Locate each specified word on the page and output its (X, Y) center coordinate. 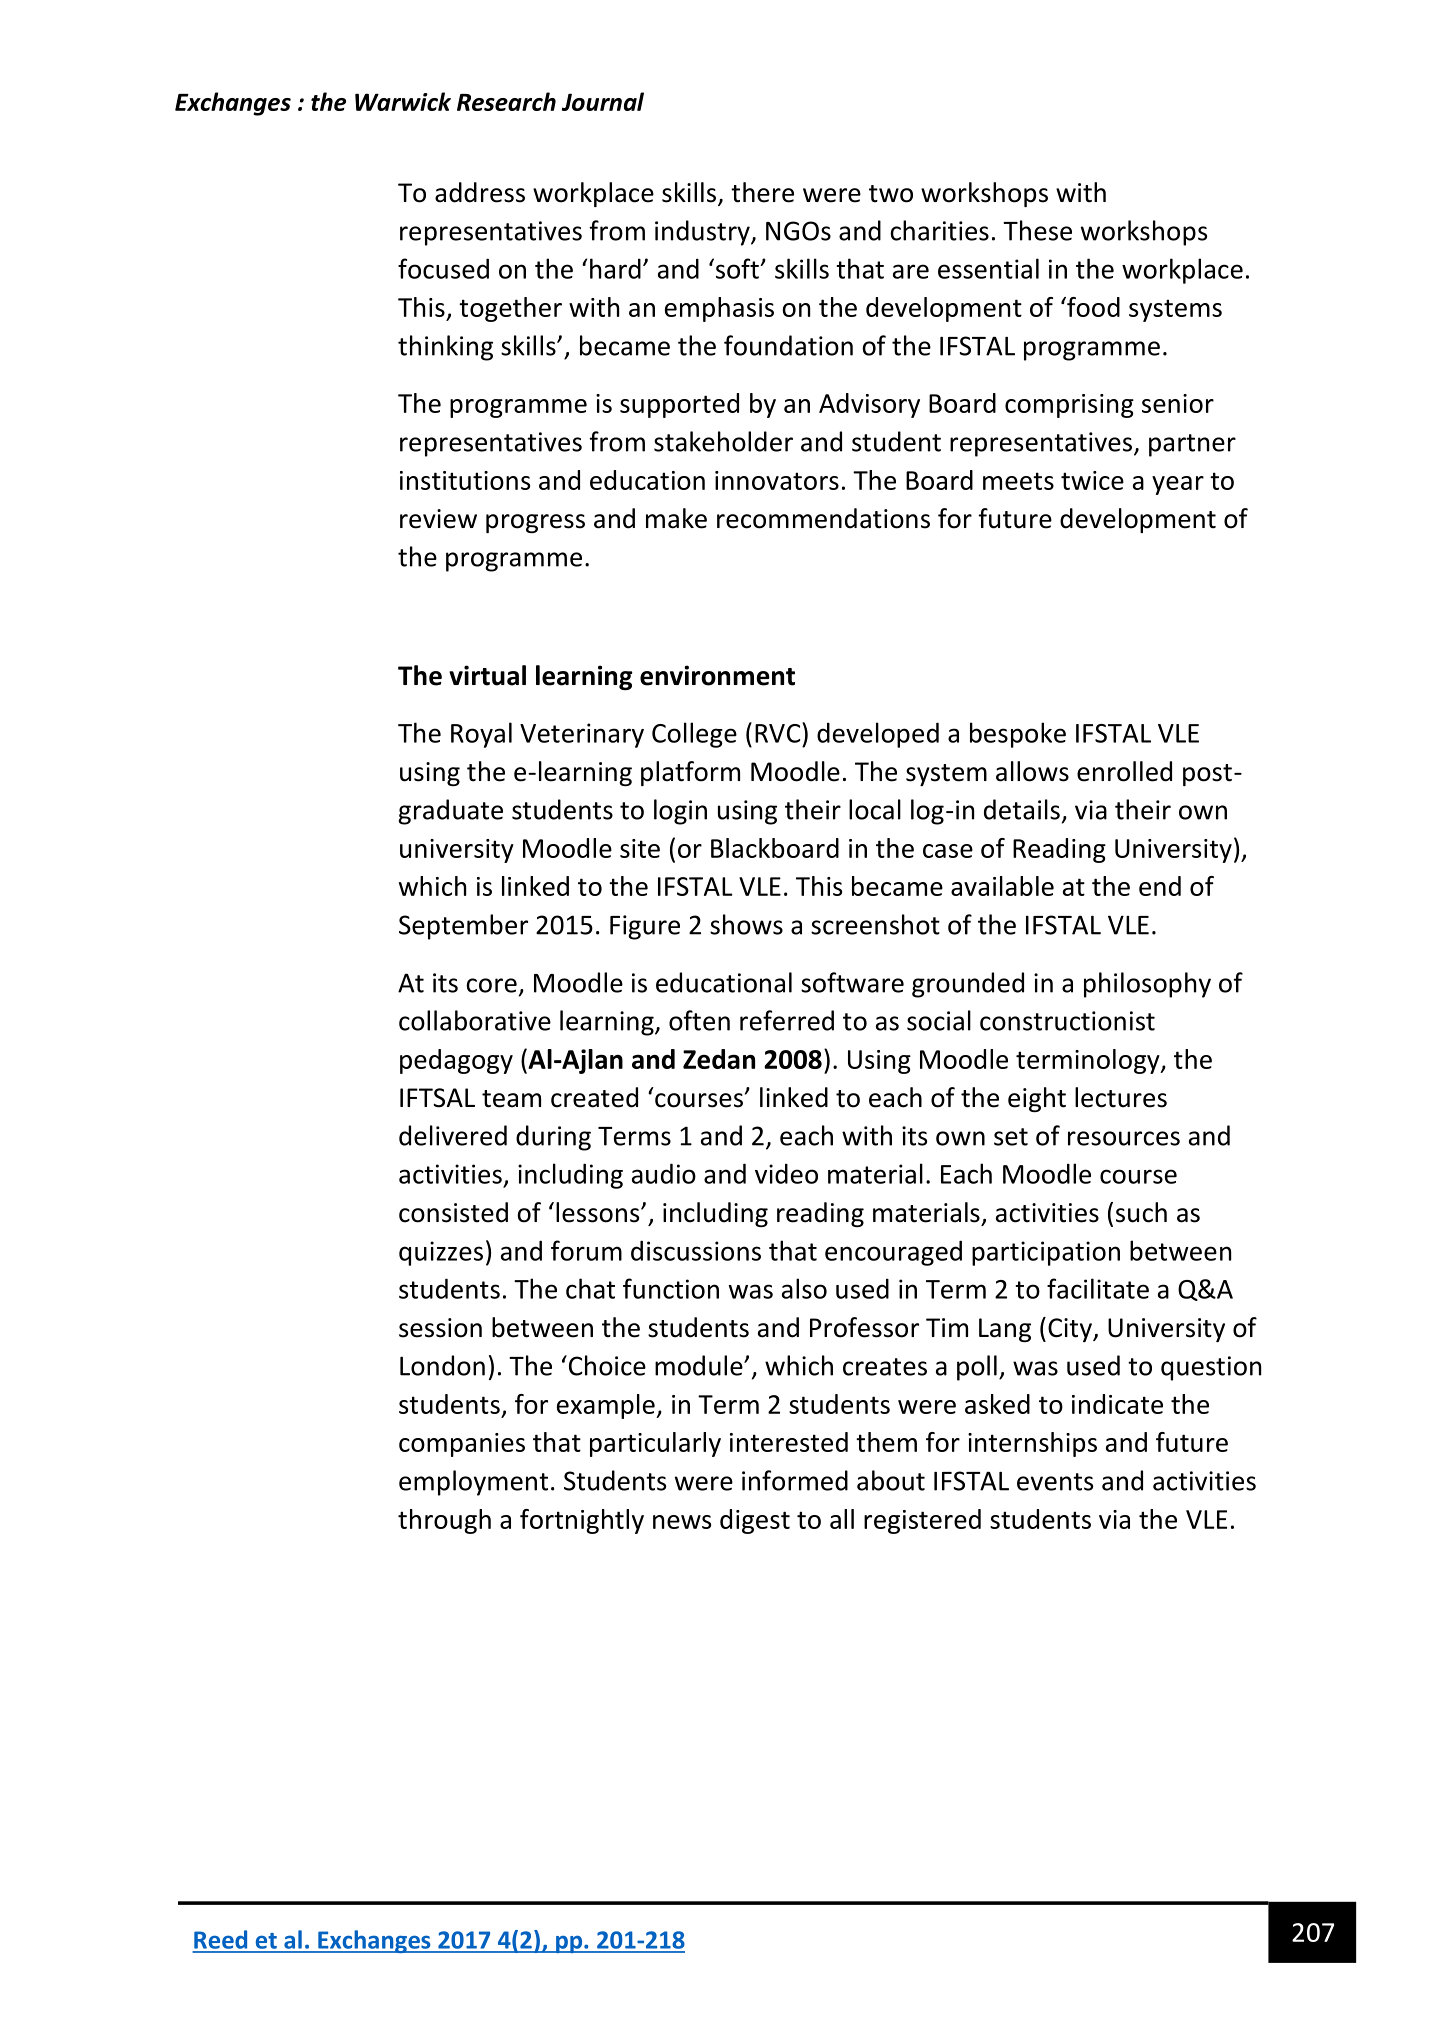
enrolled (1124, 771)
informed (795, 1480)
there (762, 192)
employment (473, 1483)
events (1055, 1482)
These (1037, 230)
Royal (481, 735)
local (875, 809)
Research (506, 101)
